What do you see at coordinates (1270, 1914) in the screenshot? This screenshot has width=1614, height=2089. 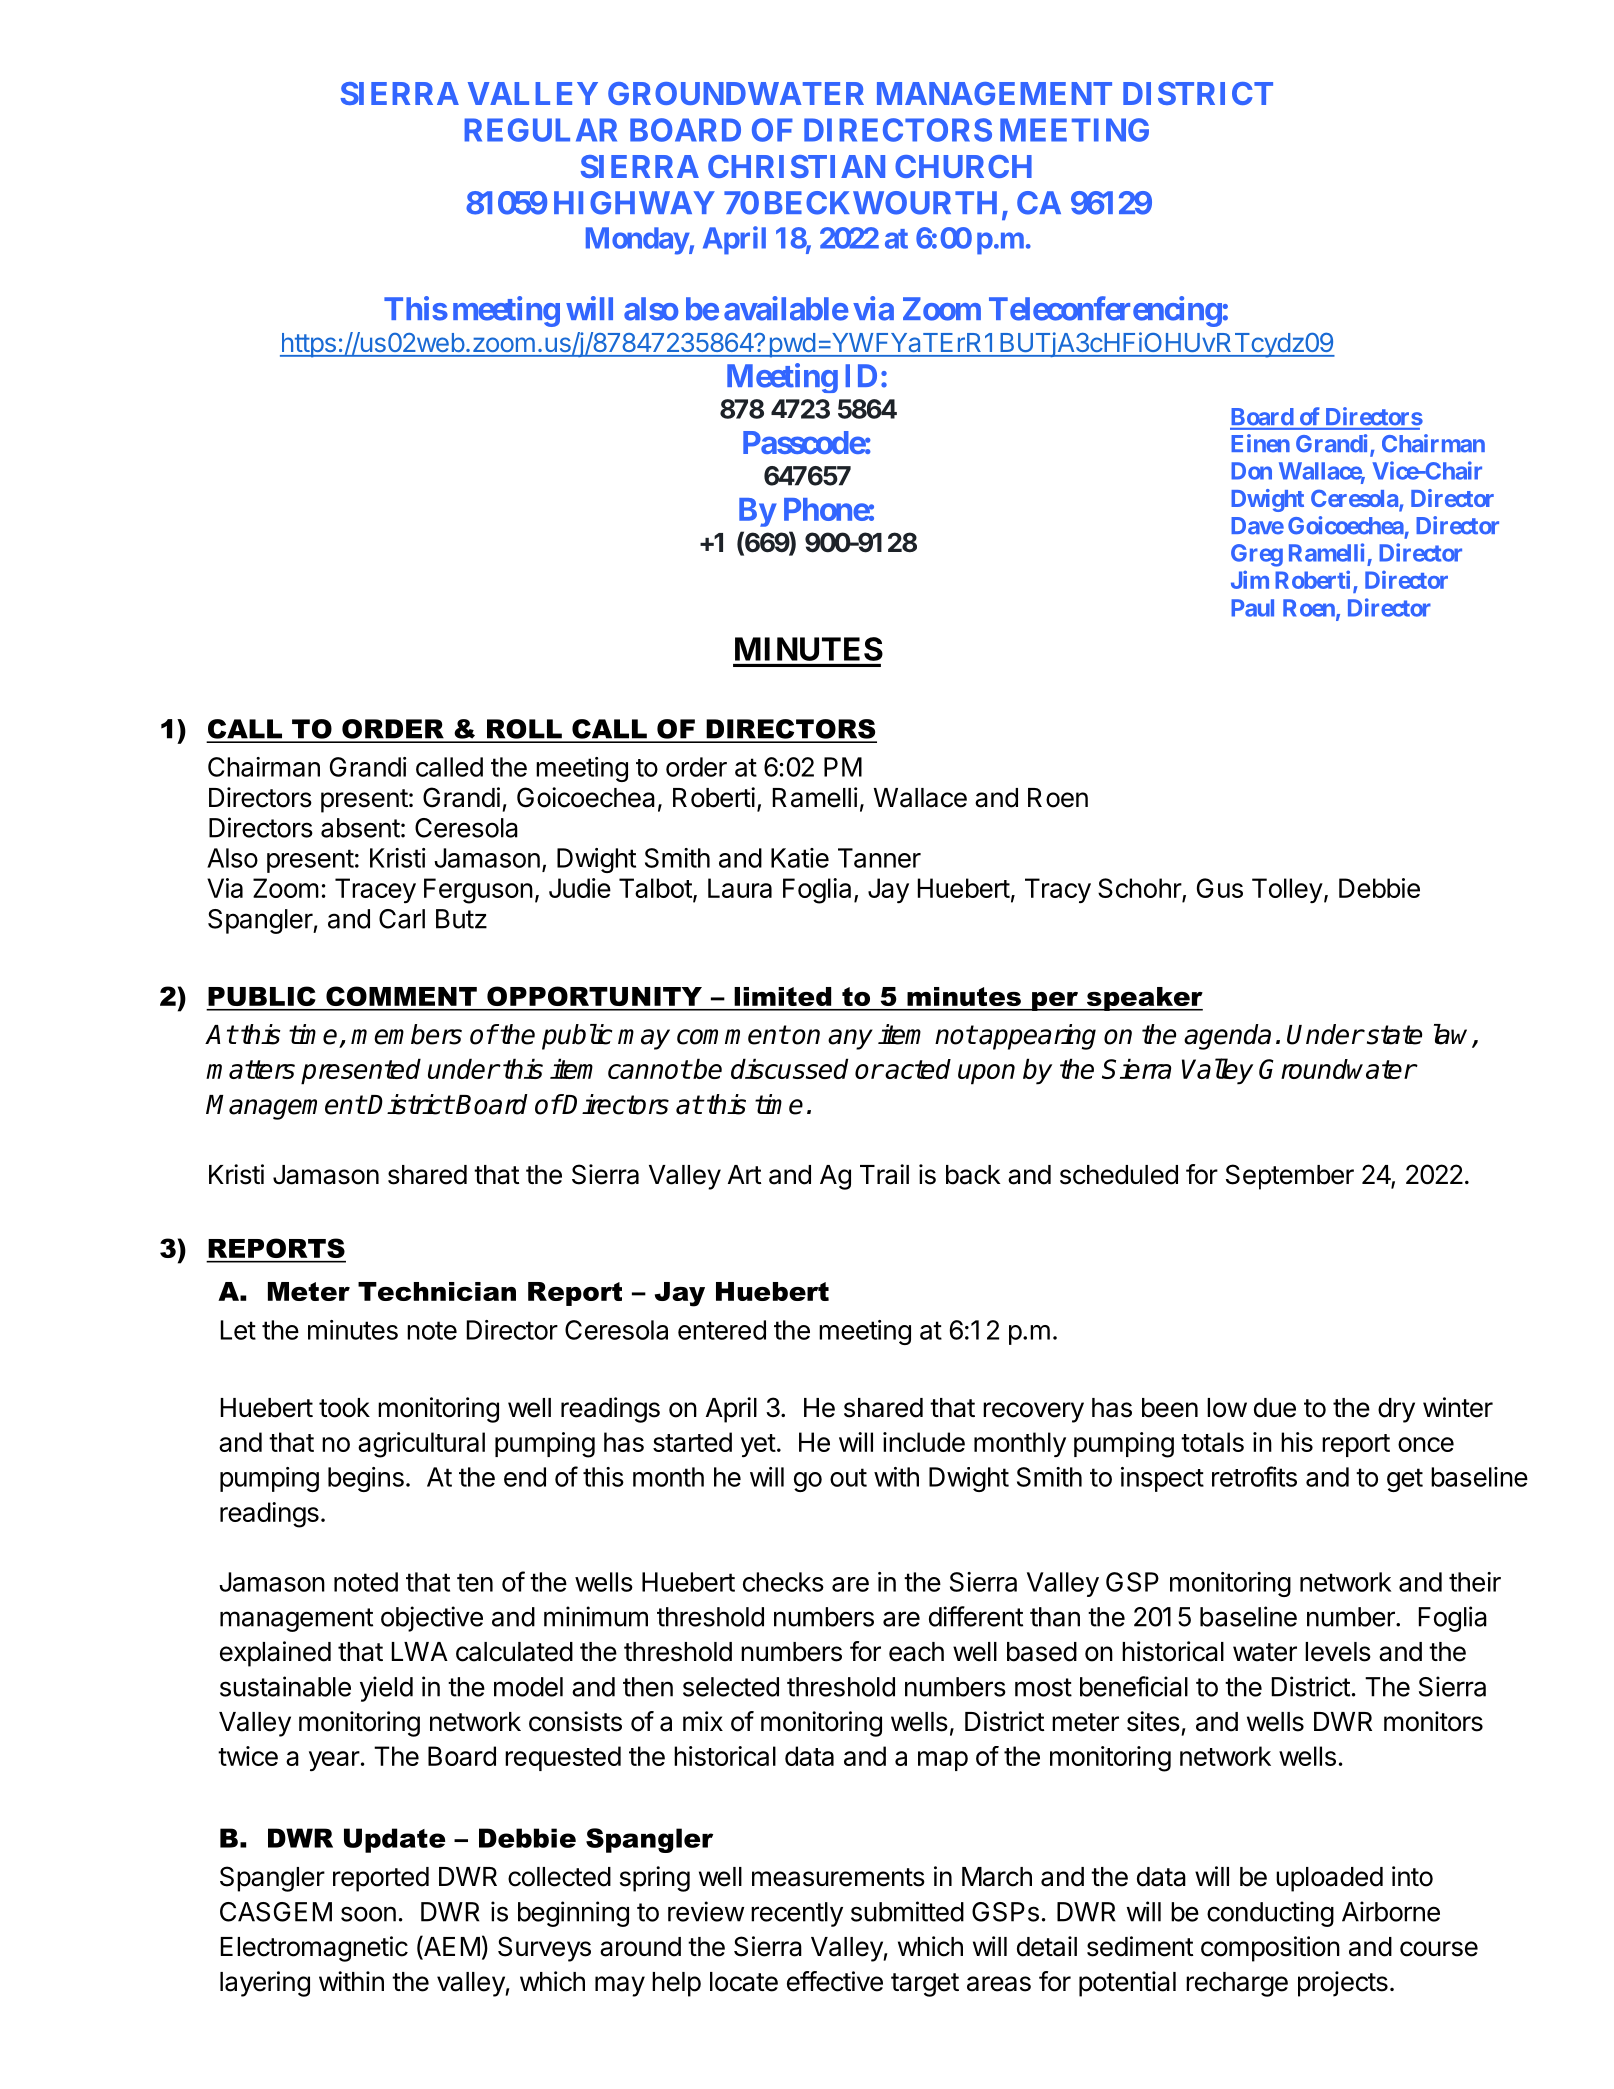 I see `conducting` at bounding box center [1270, 1914].
